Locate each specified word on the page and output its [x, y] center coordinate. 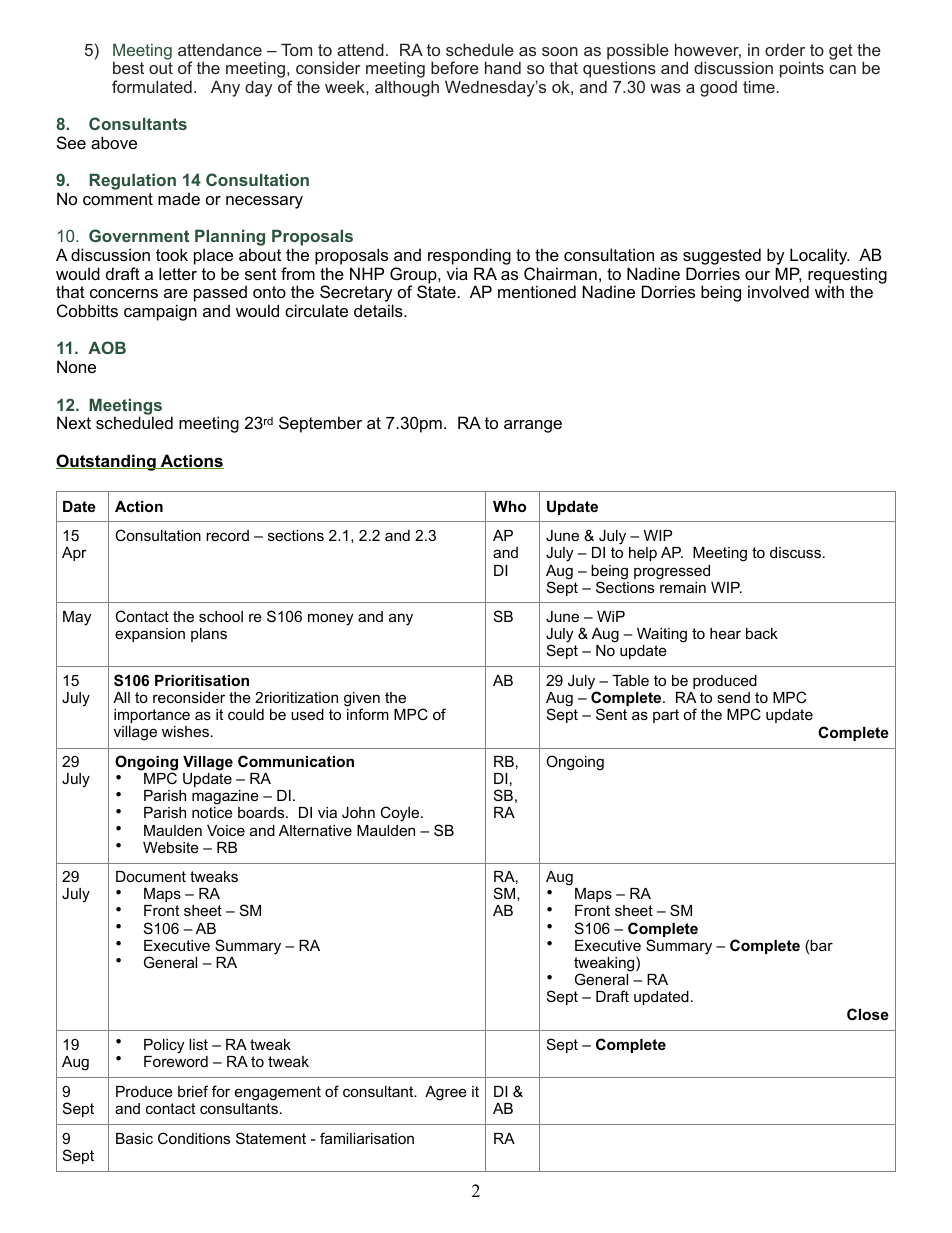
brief [193, 1091]
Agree [446, 1093]
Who [509, 506]
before [455, 67]
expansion [150, 635]
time [759, 86]
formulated [152, 86]
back [762, 633]
